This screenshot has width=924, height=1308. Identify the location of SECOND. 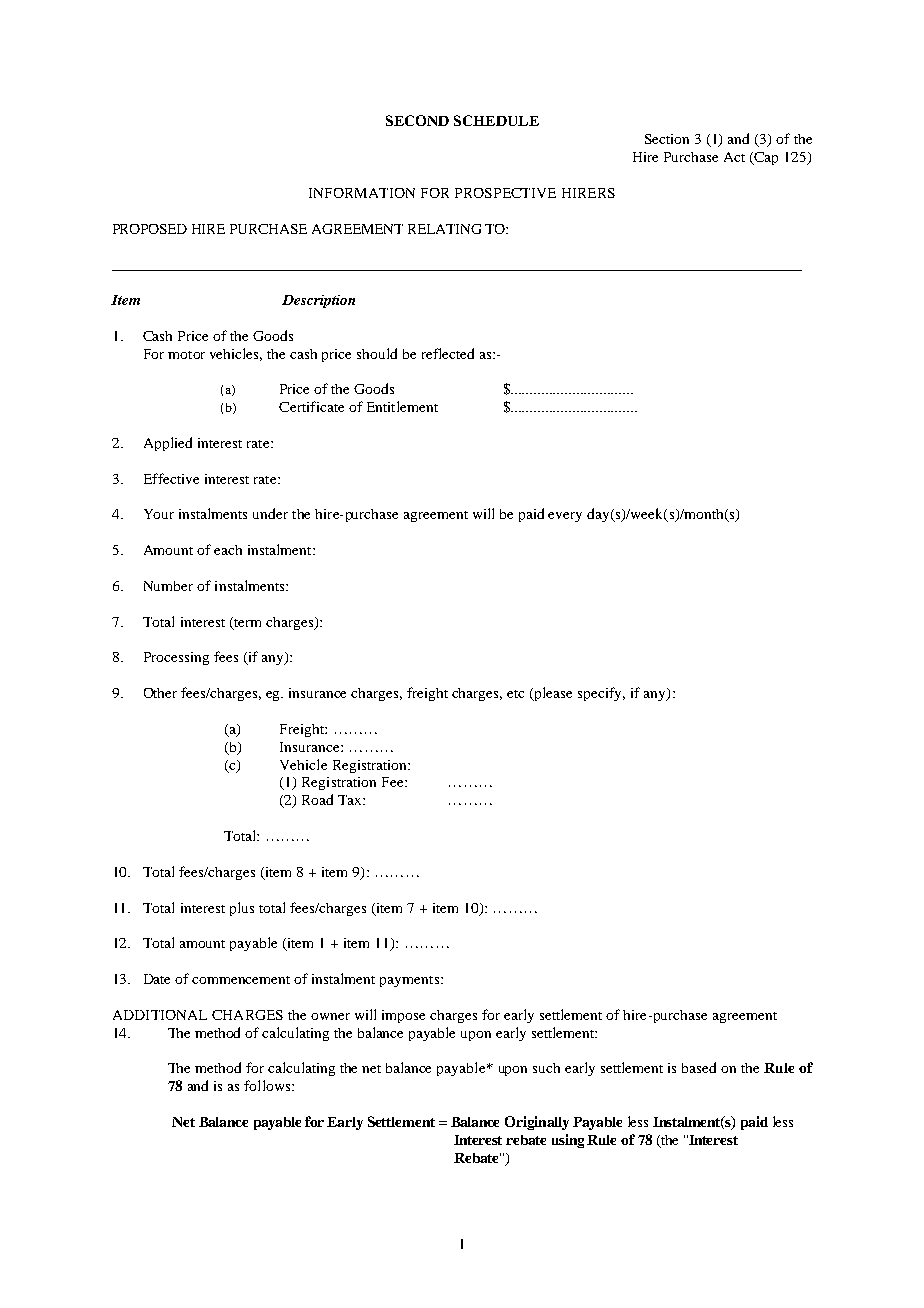
(417, 120).
